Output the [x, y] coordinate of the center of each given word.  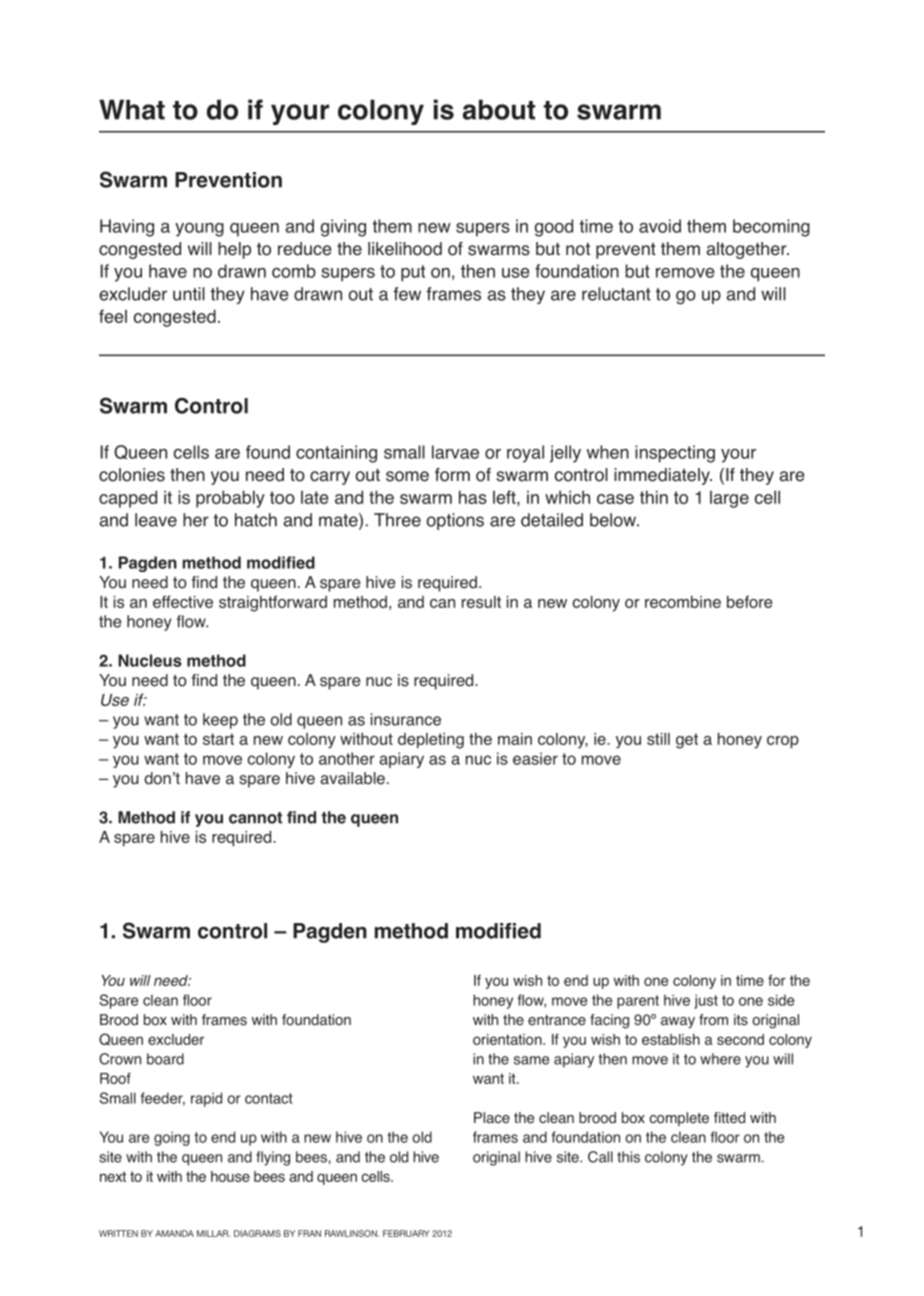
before [749, 601]
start [218, 739]
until [189, 294]
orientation [508, 1039]
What [132, 109]
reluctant [616, 294]
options [455, 521]
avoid [660, 226]
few [407, 294]
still [658, 739]
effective [183, 601]
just [706, 1001]
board [165, 1059]
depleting [431, 741]
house [230, 1176]
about [499, 109]
